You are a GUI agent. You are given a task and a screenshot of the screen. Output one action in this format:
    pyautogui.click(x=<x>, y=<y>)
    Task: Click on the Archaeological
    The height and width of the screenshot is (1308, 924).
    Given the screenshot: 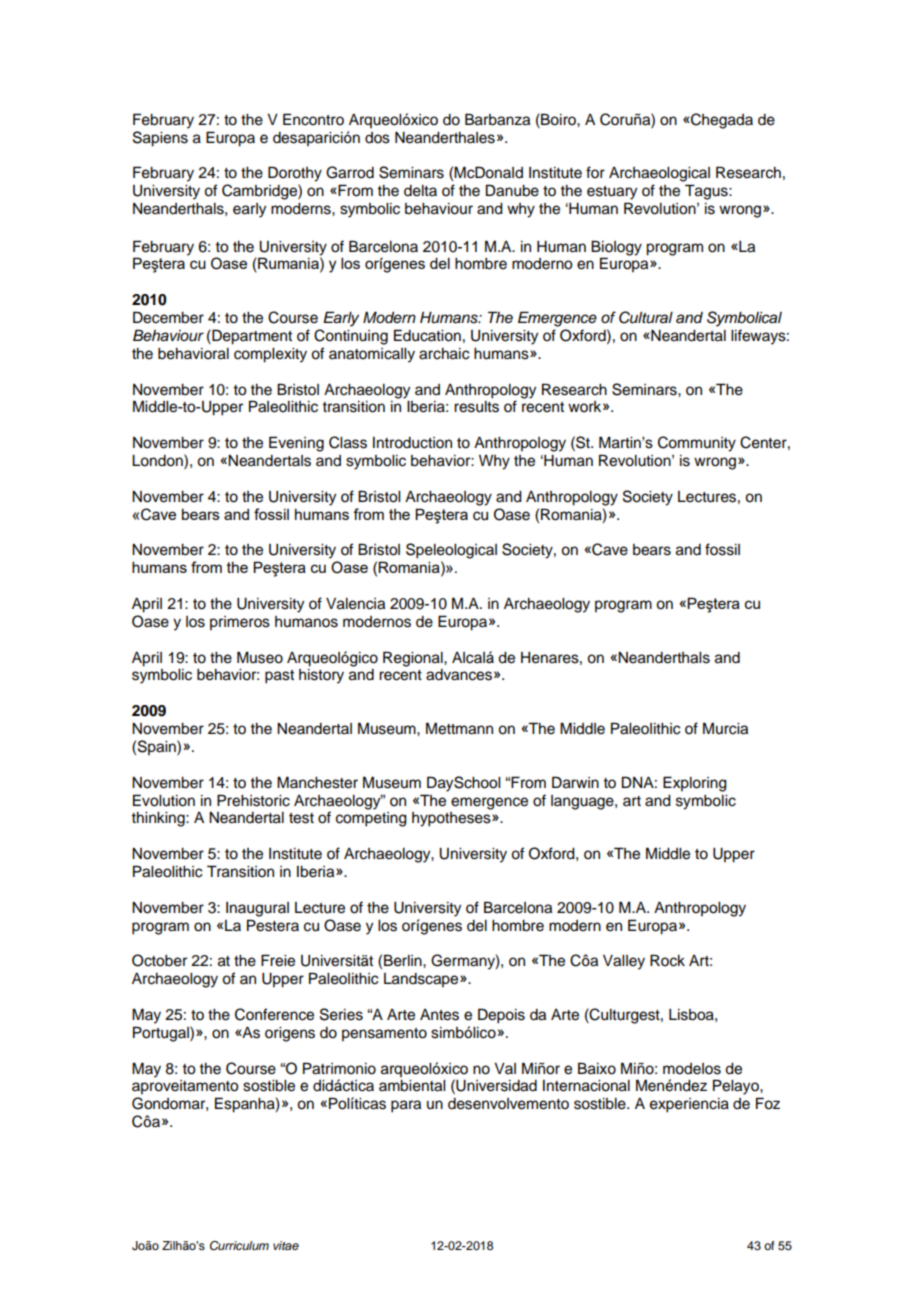 What is the action you would take?
    pyautogui.click(x=659, y=174)
